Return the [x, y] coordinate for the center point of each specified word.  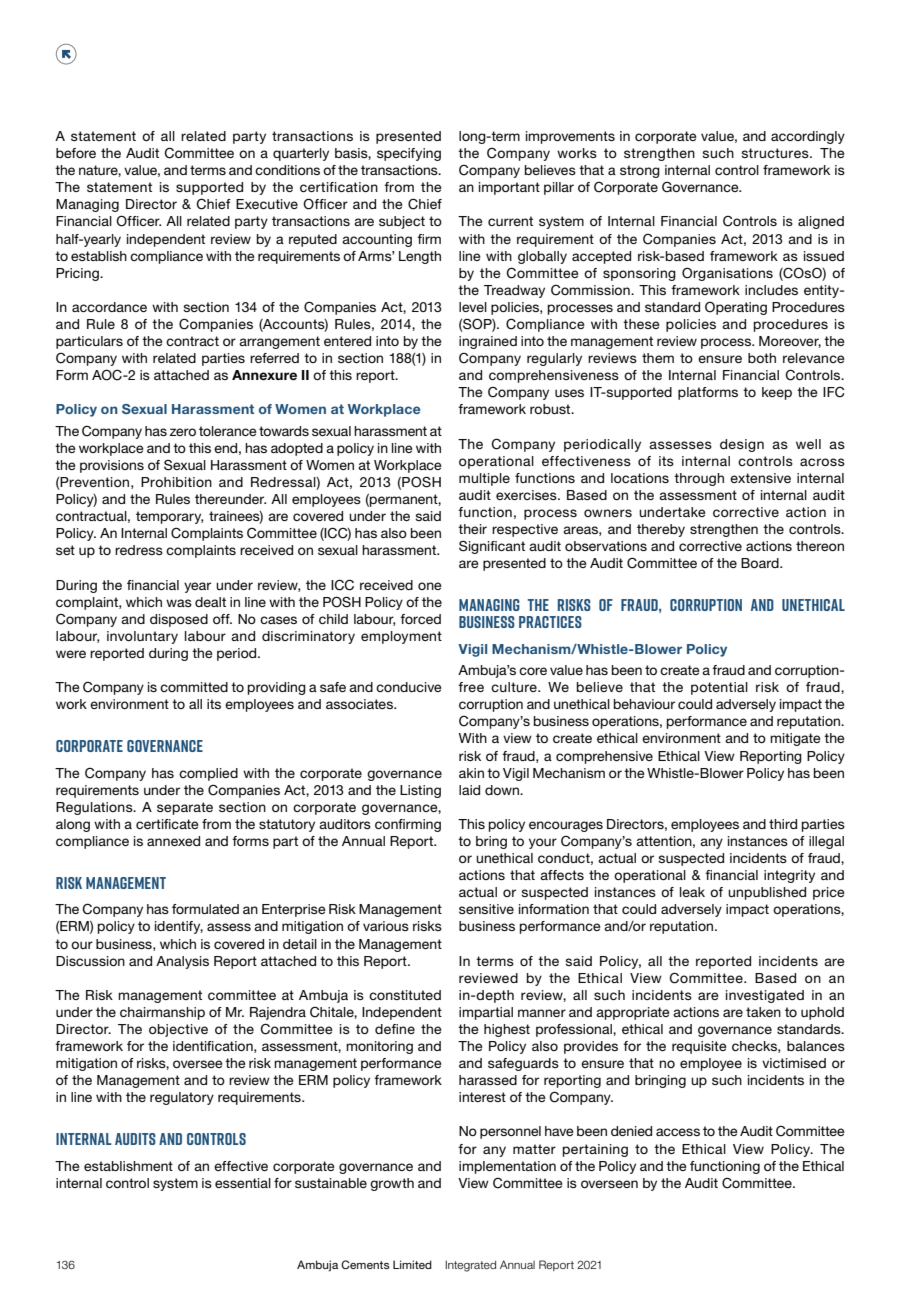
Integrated [470, 1266]
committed [194, 687]
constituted [405, 995]
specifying [409, 154]
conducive [409, 687]
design [742, 445]
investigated [765, 996]
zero [183, 432]
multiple [484, 479]
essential [243, 1183]
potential [719, 688]
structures [776, 153]
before [76, 153]
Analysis [182, 962]
